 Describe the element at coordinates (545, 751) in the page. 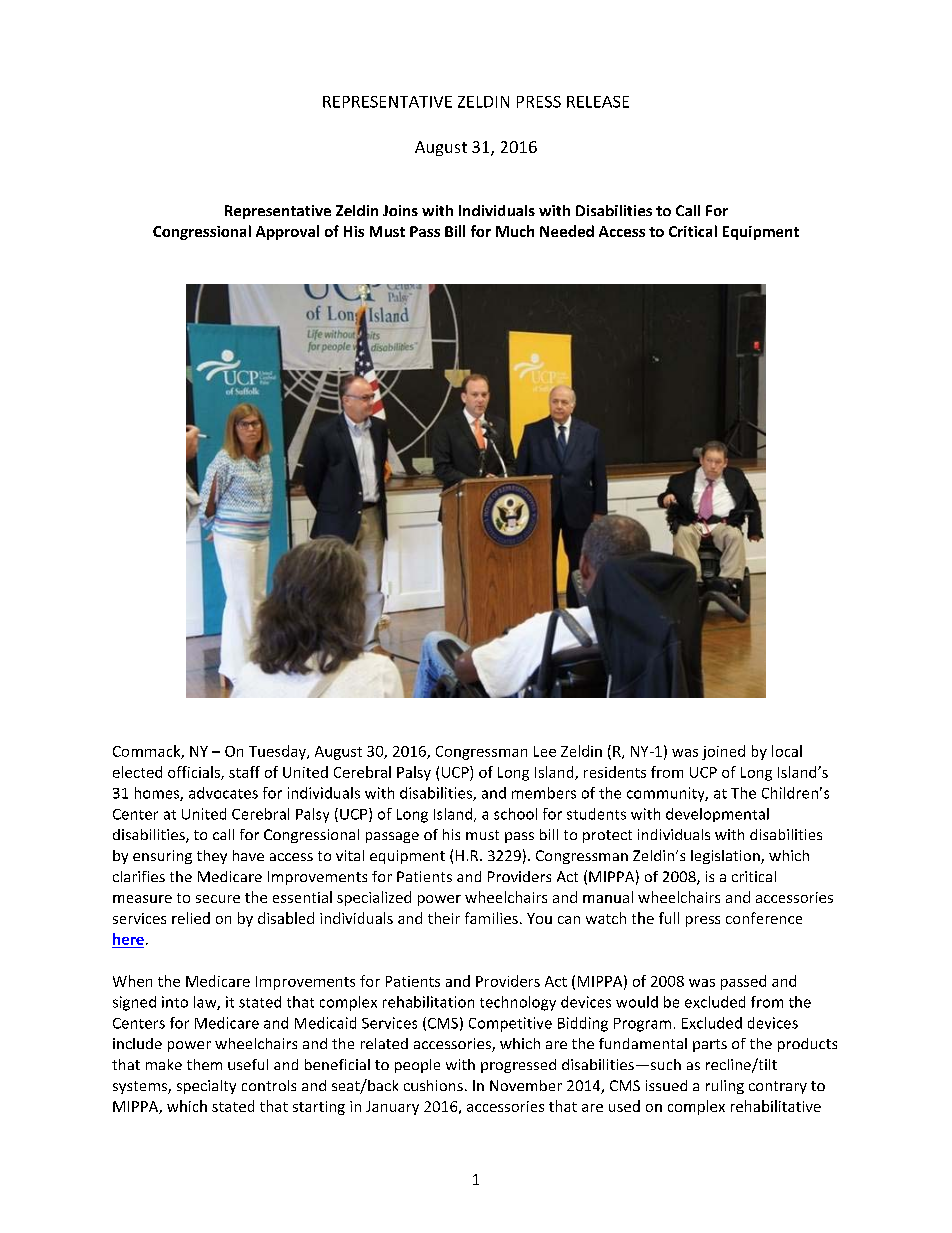

I see `Lee` at that location.
